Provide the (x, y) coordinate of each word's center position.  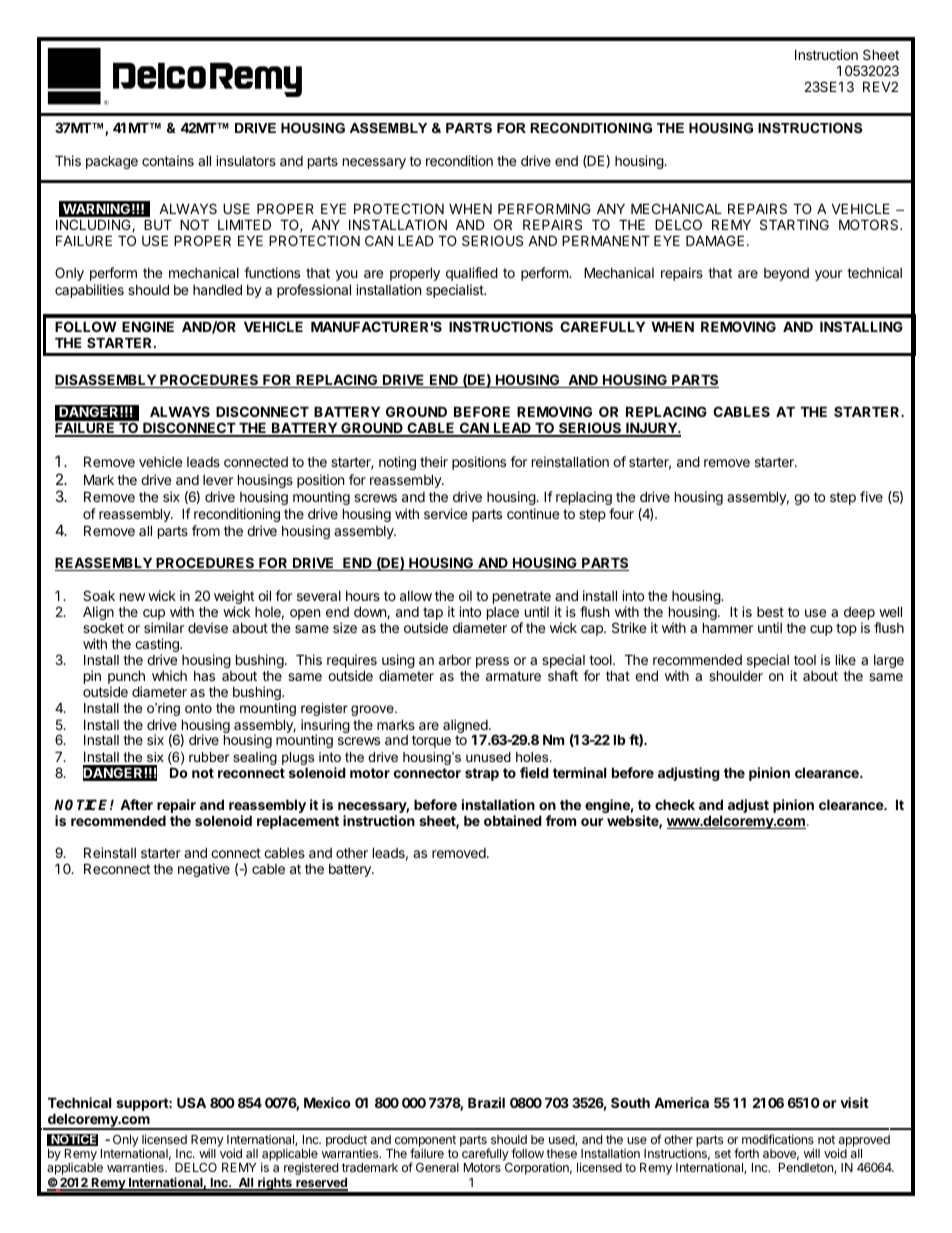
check (675, 804)
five (871, 496)
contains (168, 160)
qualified (472, 274)
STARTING (794, 224)
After (136, 804)
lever (218, 480)
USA (191, 1102)
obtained (513, 820)
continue (533, 513)
